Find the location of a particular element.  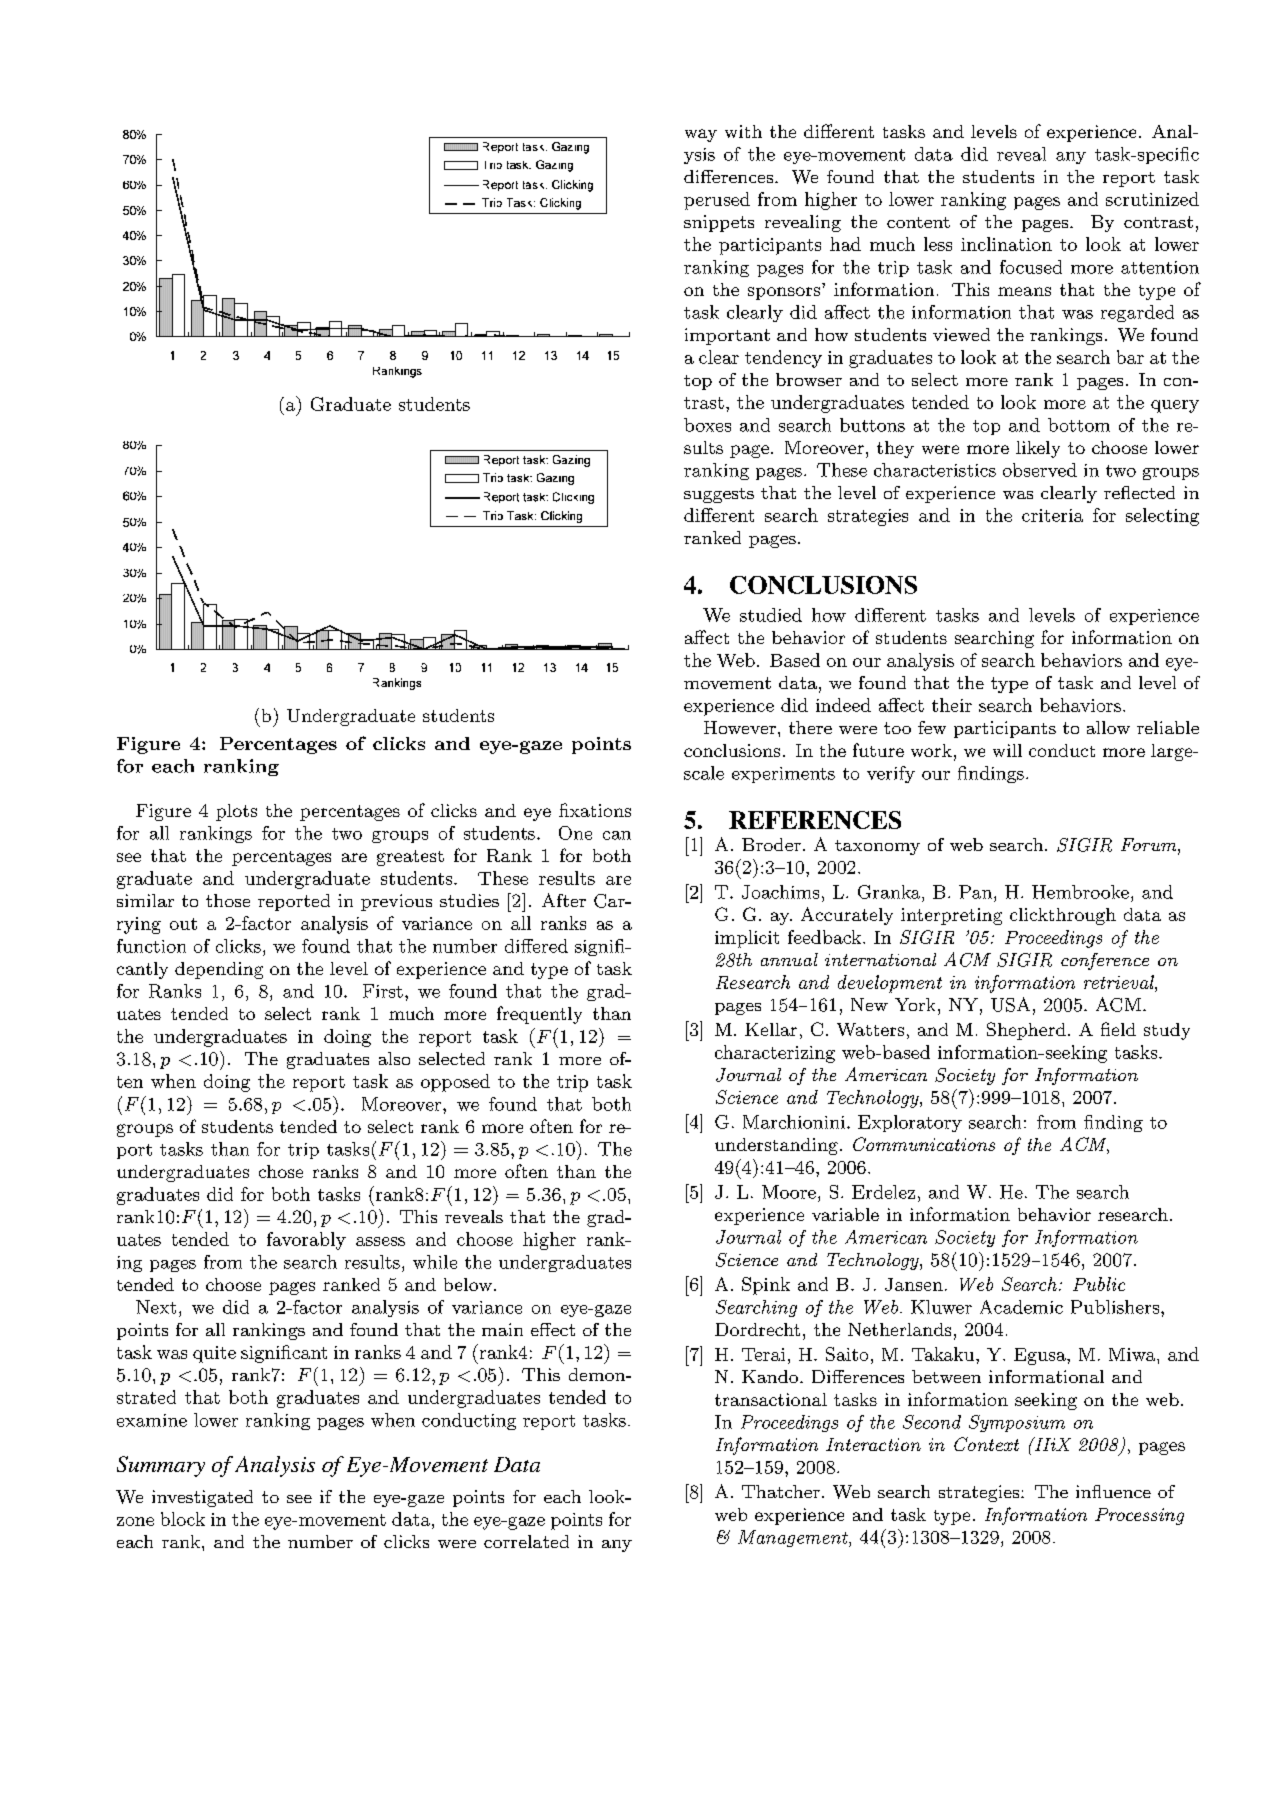

scrutinized is located at coordinates (1152, 199).
